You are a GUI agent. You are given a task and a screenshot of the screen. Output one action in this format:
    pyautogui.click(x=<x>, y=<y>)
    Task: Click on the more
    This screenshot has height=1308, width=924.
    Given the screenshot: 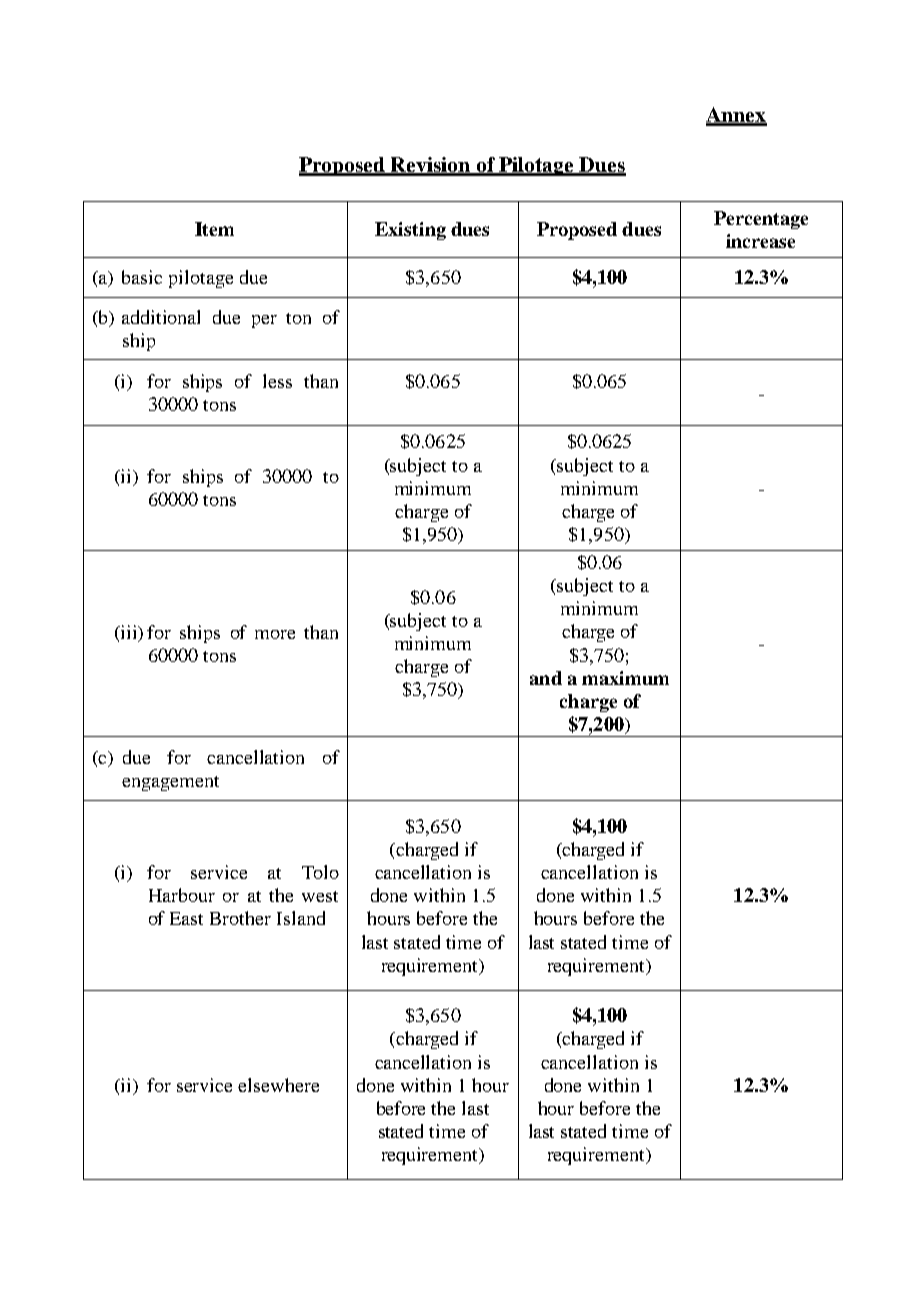 What is the action you would take?
    pyautogui.click(x=275, y=634)
